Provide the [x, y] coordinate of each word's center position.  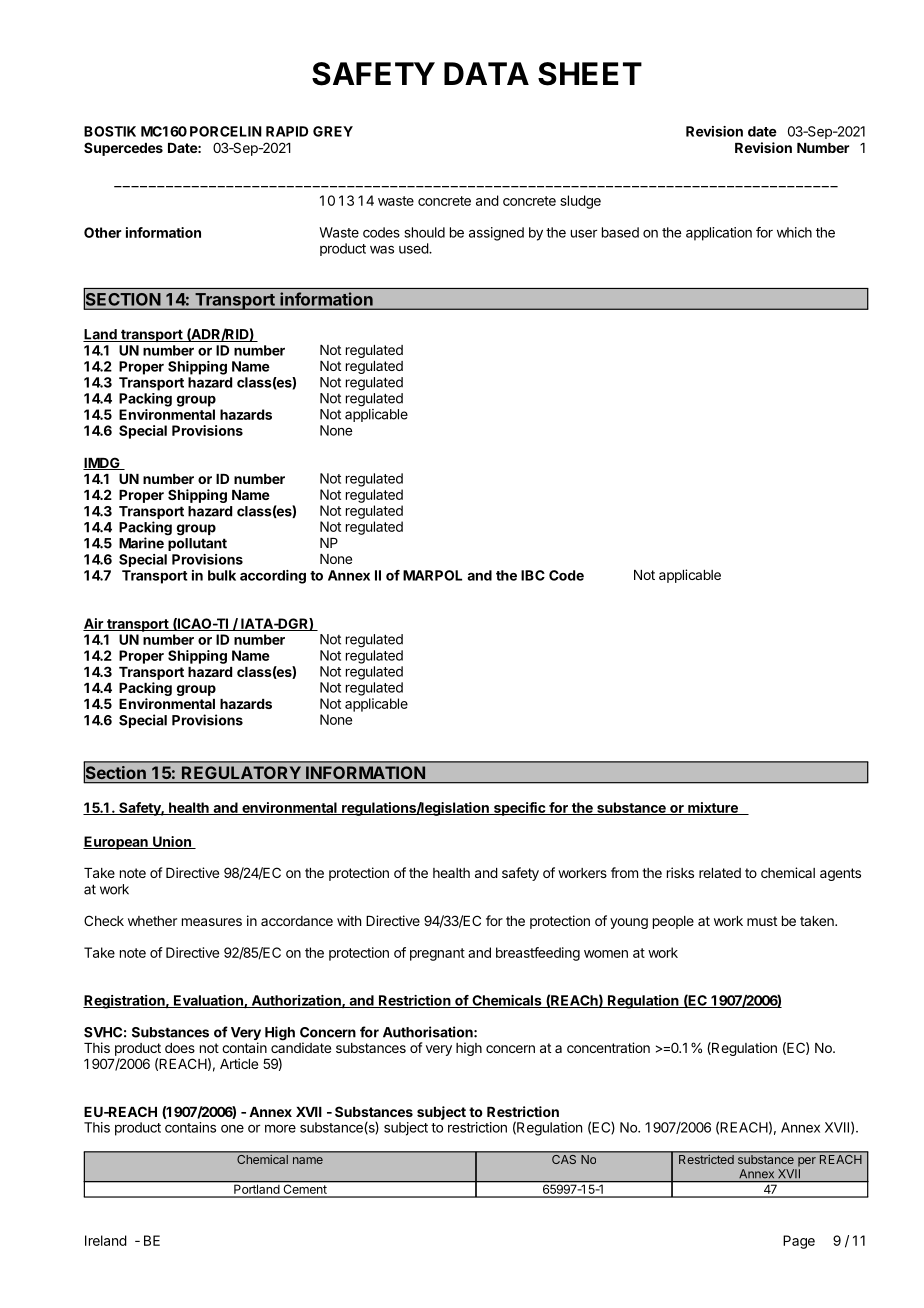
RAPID [287, 131]
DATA [486, 73]
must [762, 921]
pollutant [197, 544]
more [280, 1128]
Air [94, 624]
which [794, 232]
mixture [713, 808]
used [414, 248]
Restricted [706, 1159]
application [719, 234]
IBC [533, 575]
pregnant [437, 954]
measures [212, 922]
